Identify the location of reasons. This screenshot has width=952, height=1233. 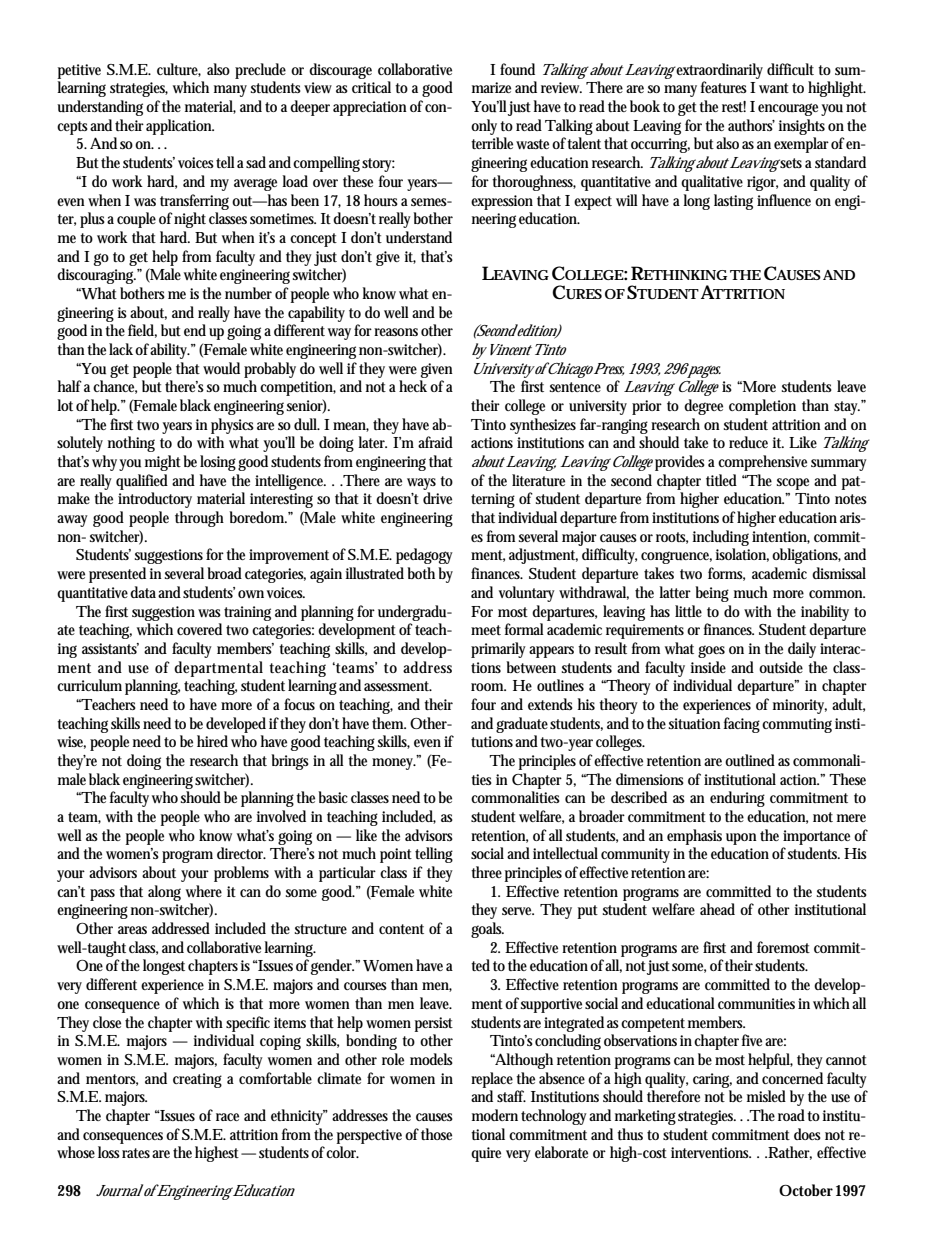
(396, 332).
